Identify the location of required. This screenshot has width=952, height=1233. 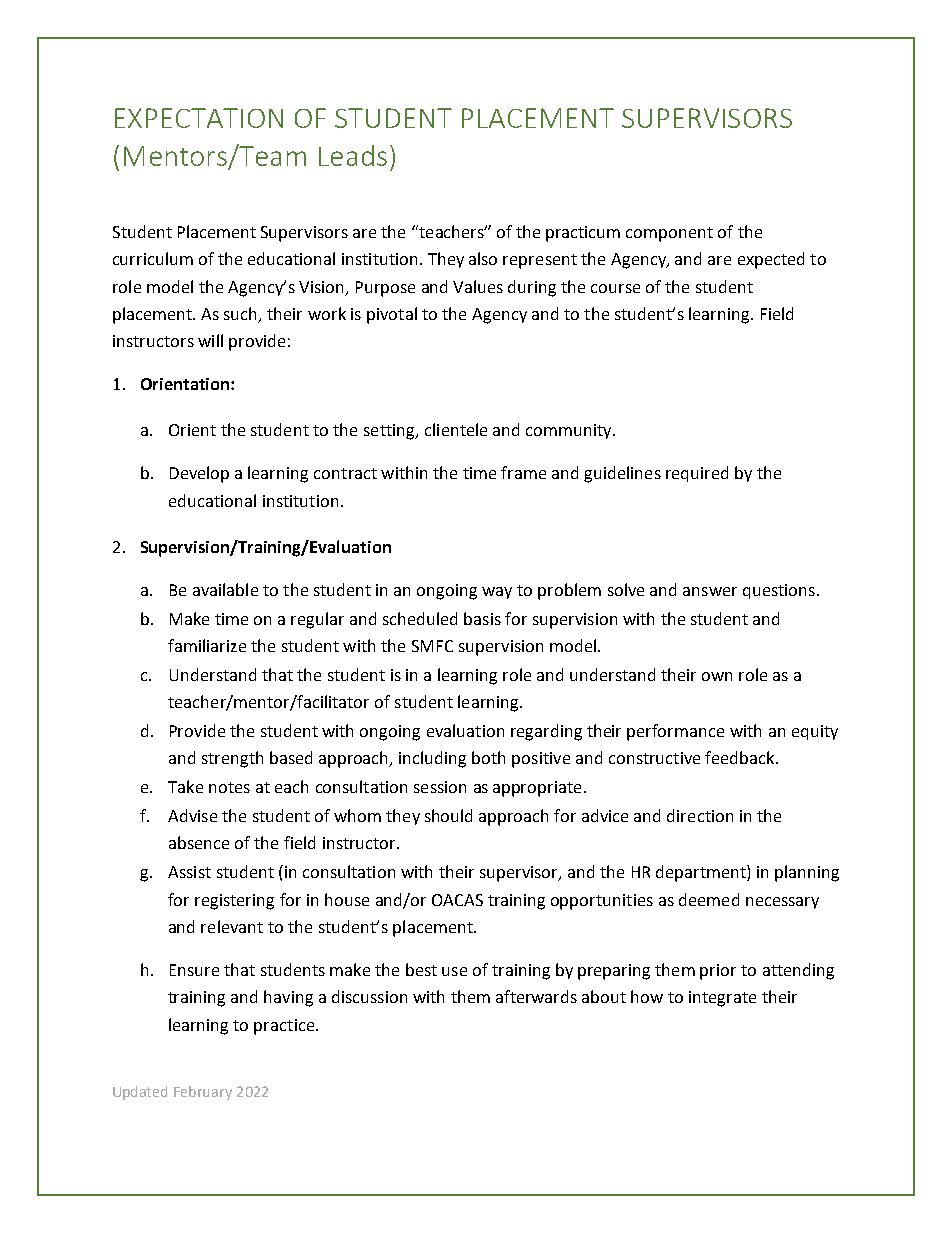
(697, 474).
